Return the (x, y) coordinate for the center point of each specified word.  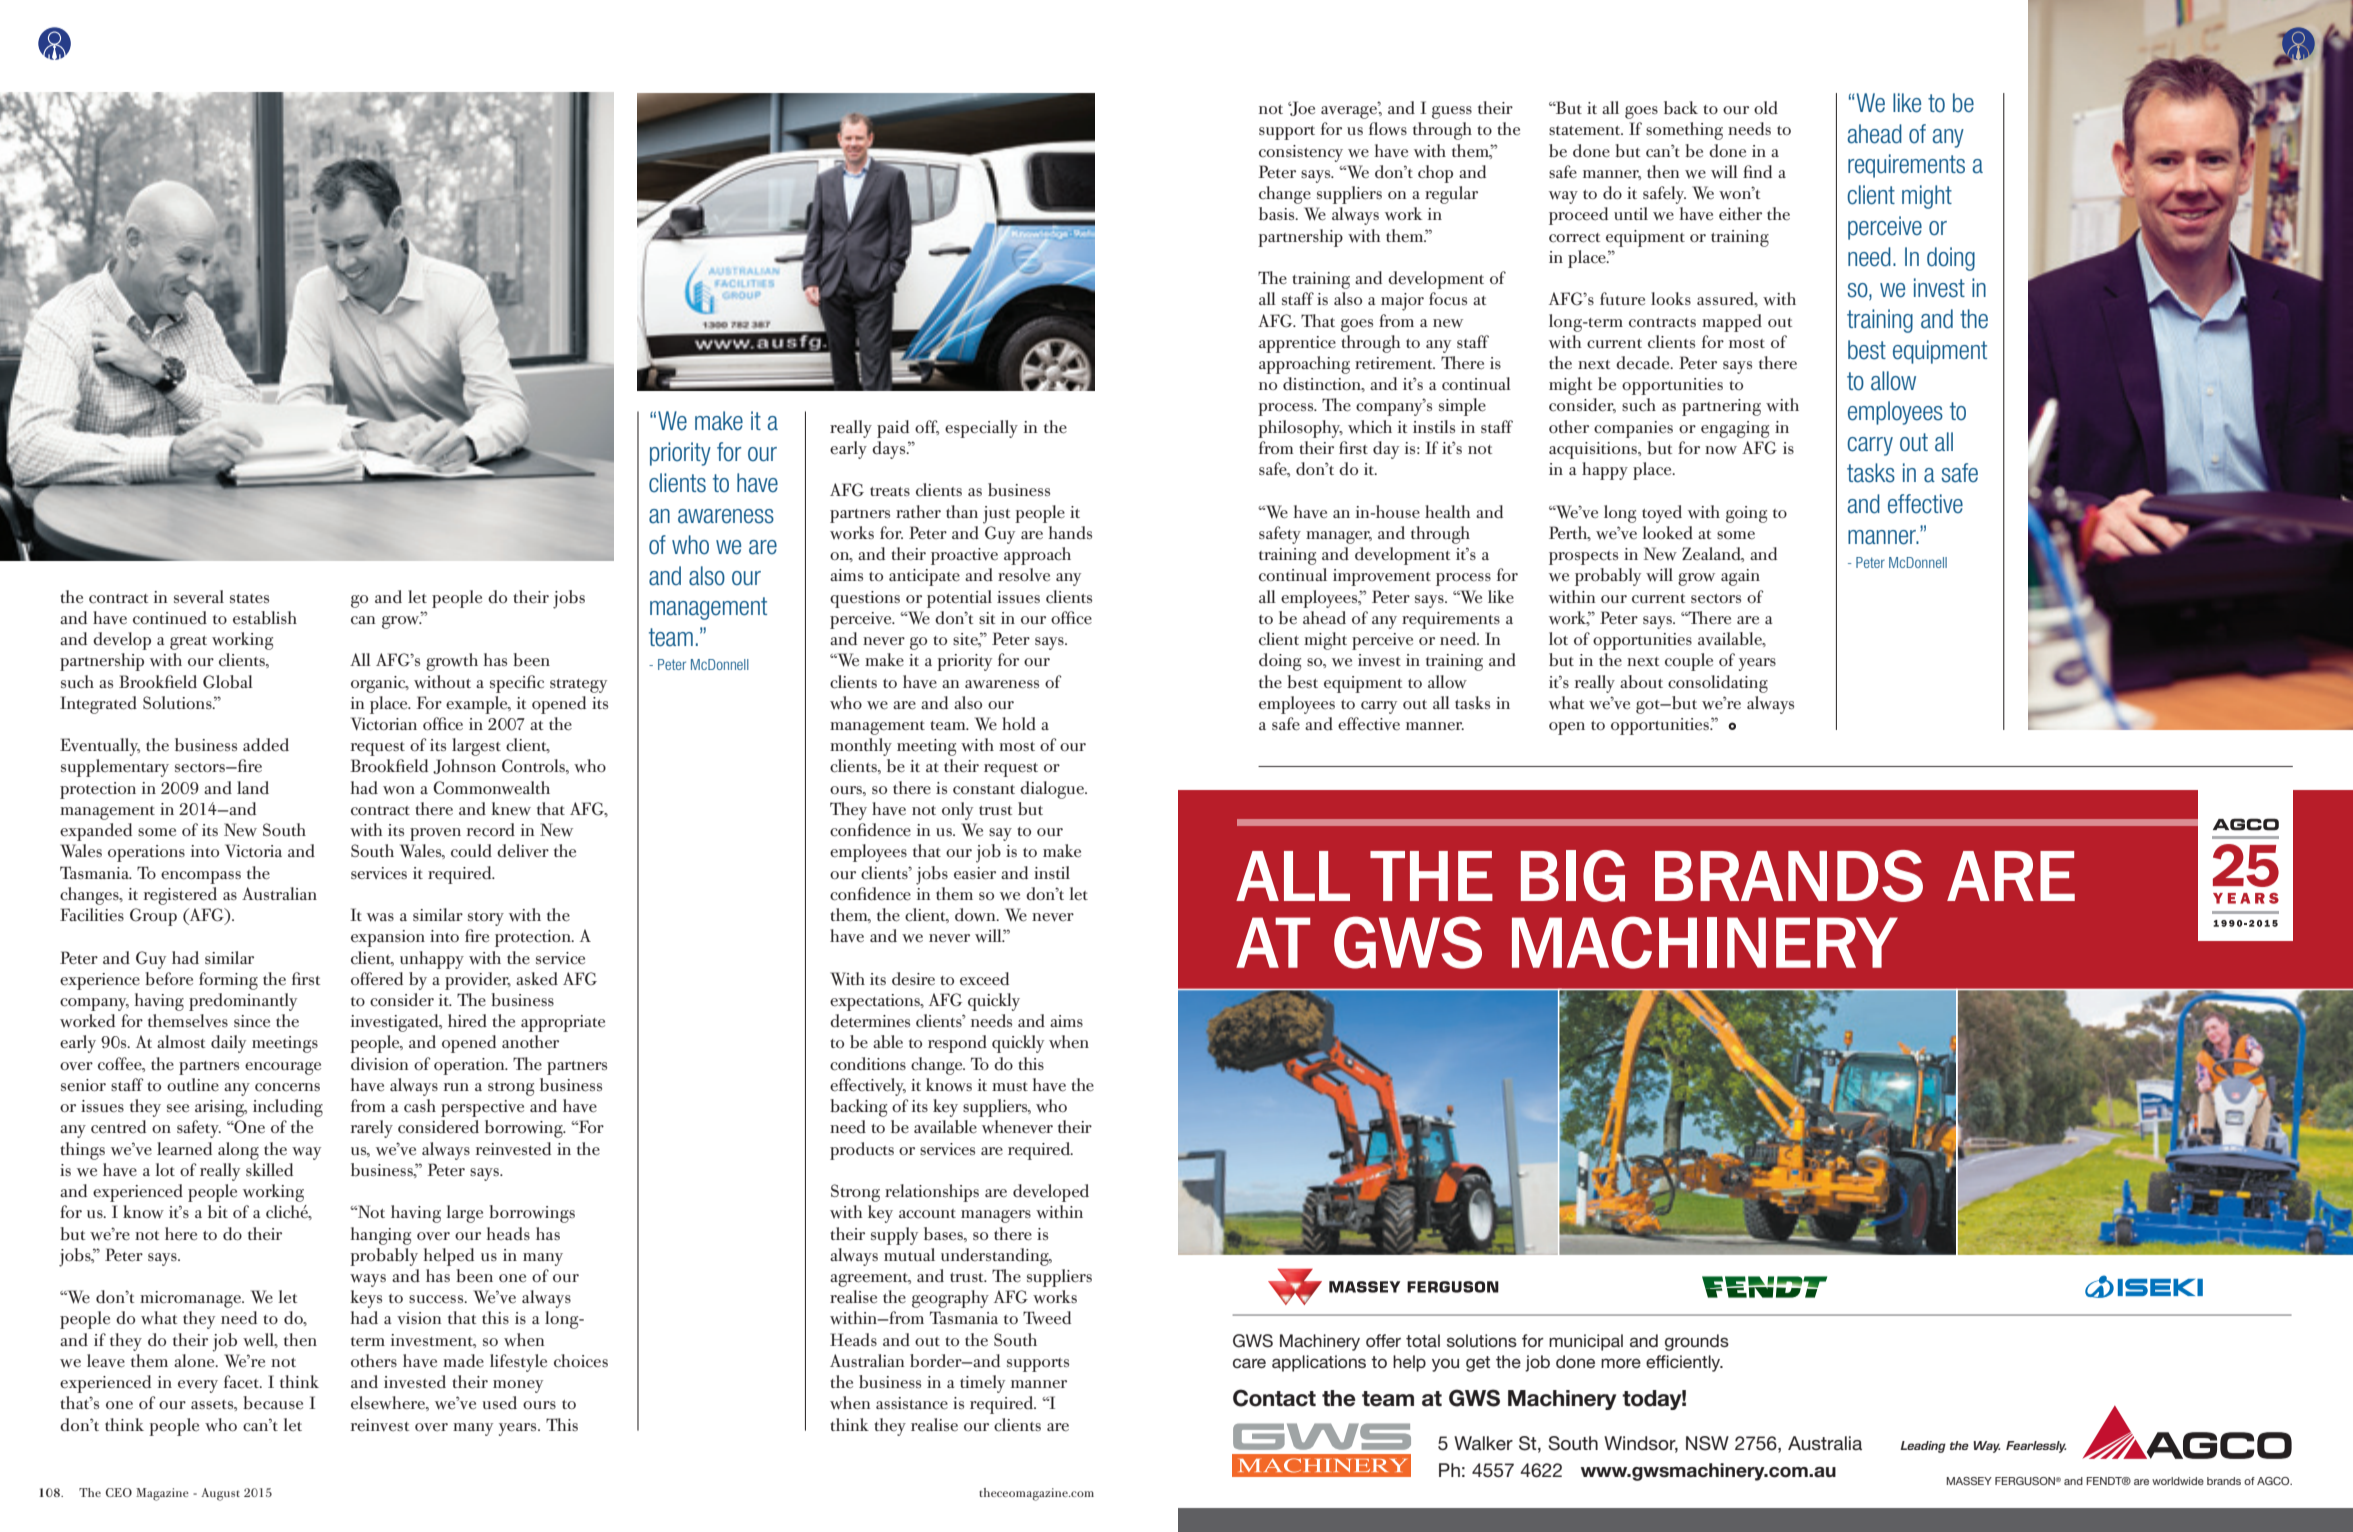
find (1757, 171)
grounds (1697, 1342)
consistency (1301, 153)
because (273, 1403)
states (249, 599)
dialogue (1053, 790)
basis (1278, 214)
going (1746, 514)
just (996, 515)
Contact (1274, 1398)
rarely (371, 1129)
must (1010, 1086)
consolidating (1718, 684)
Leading (1923, 1447)
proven (435, 834)
